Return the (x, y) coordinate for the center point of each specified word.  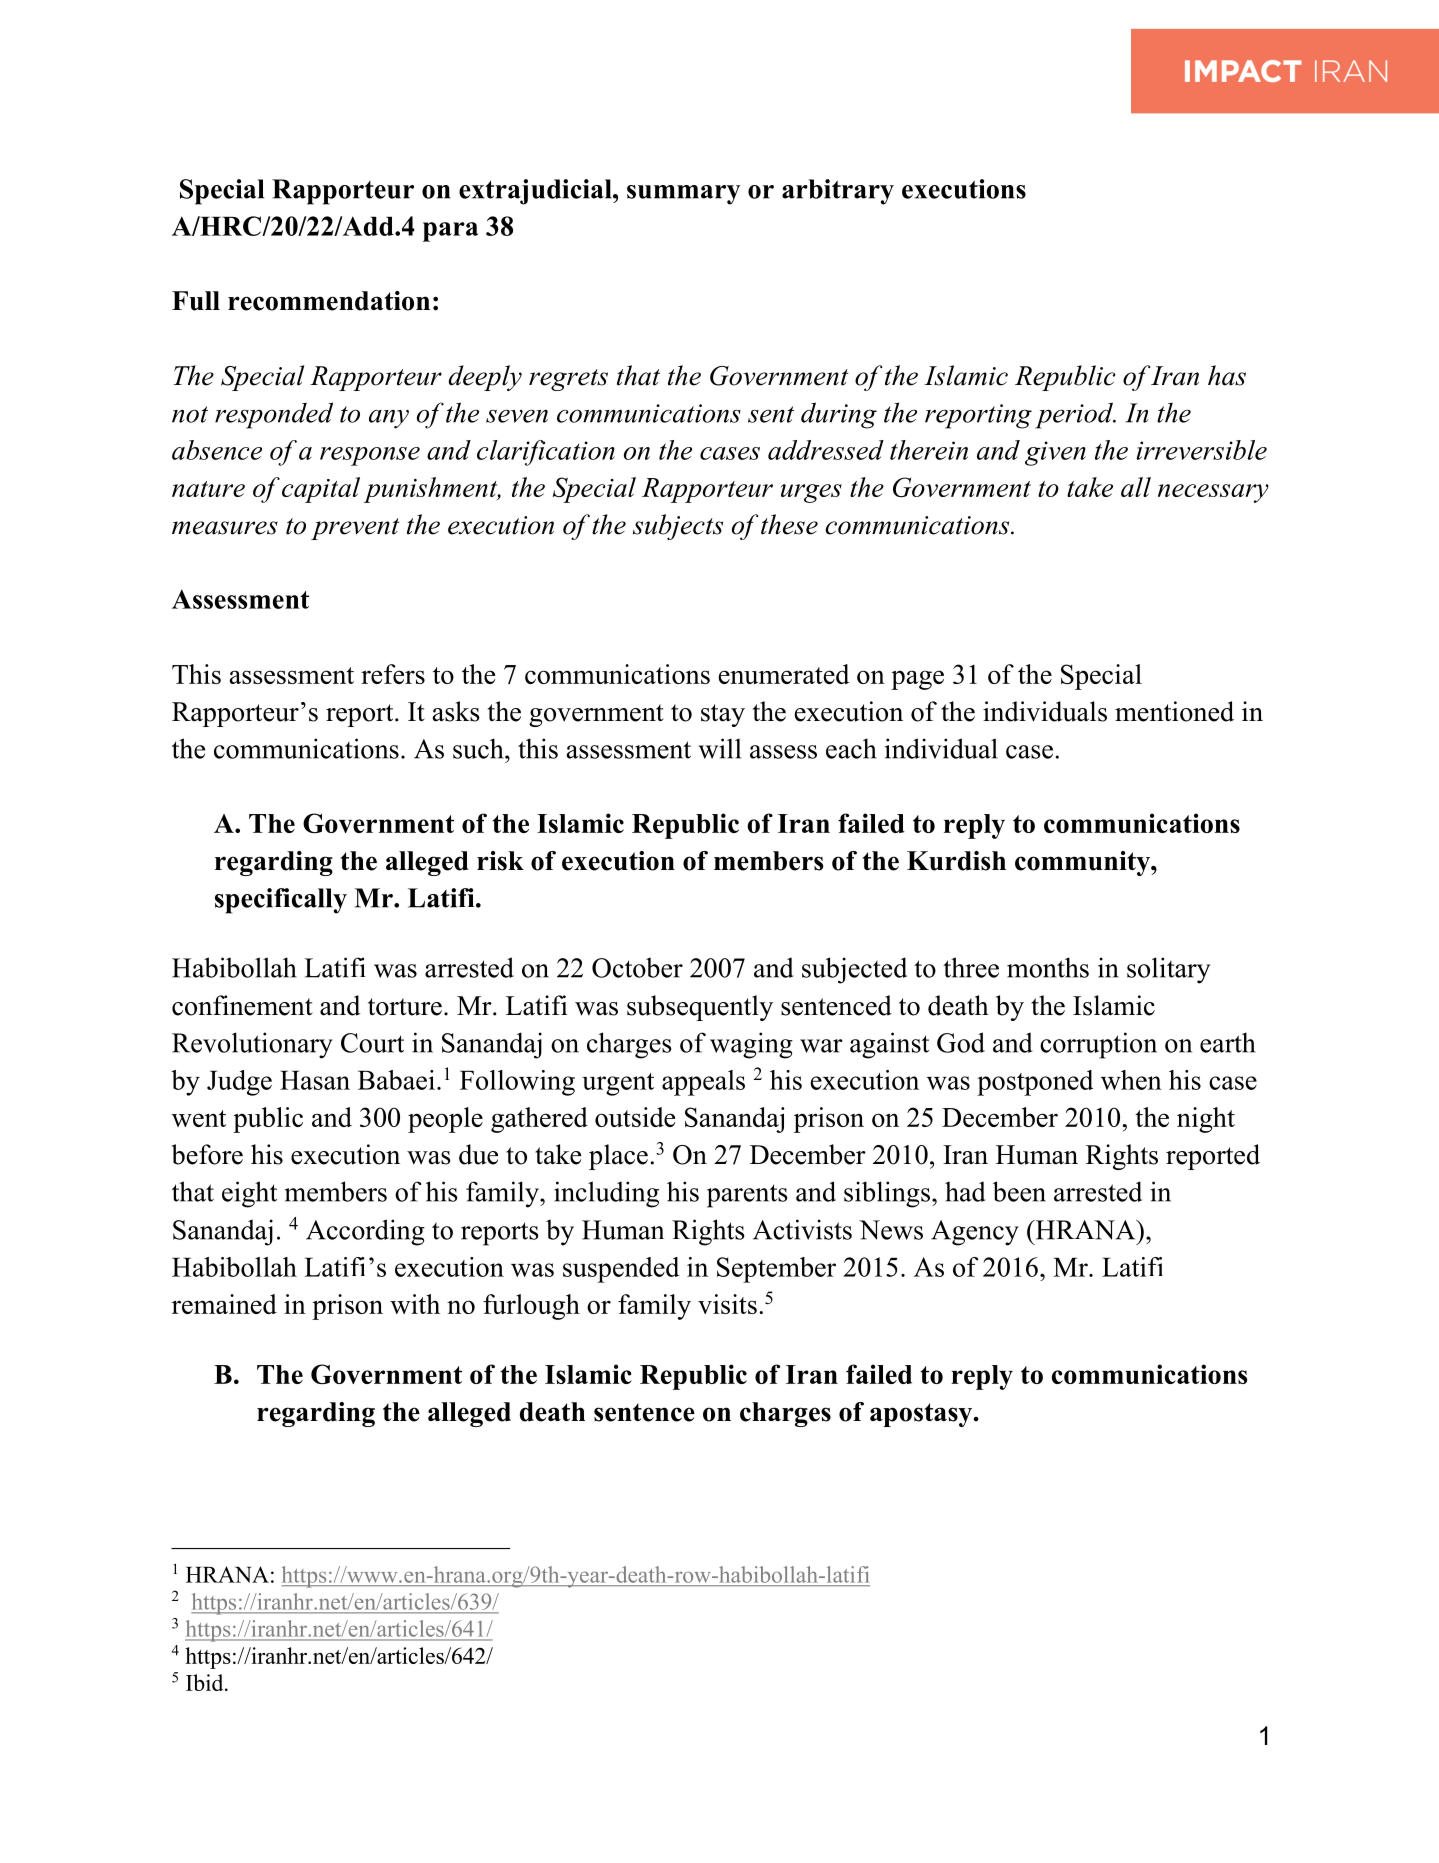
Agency (975, 1233)
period (1075, 415)
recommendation (329, 301)
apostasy (922, 1415)
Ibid (206, 1682)
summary (684, 195)
